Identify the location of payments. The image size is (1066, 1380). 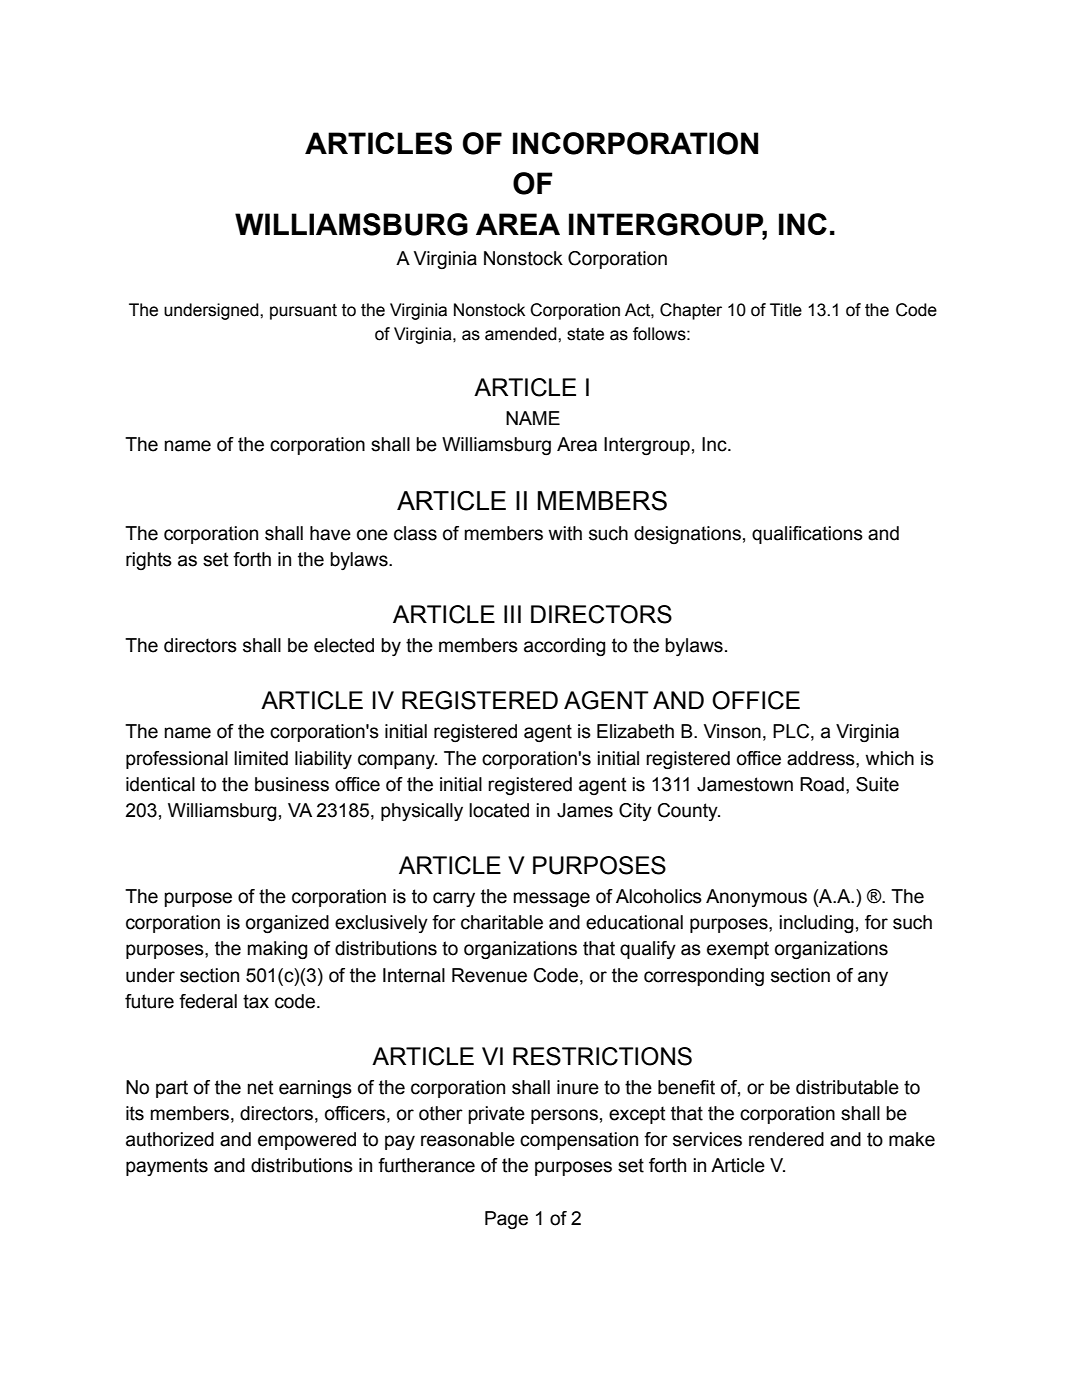
(167, 1167).
